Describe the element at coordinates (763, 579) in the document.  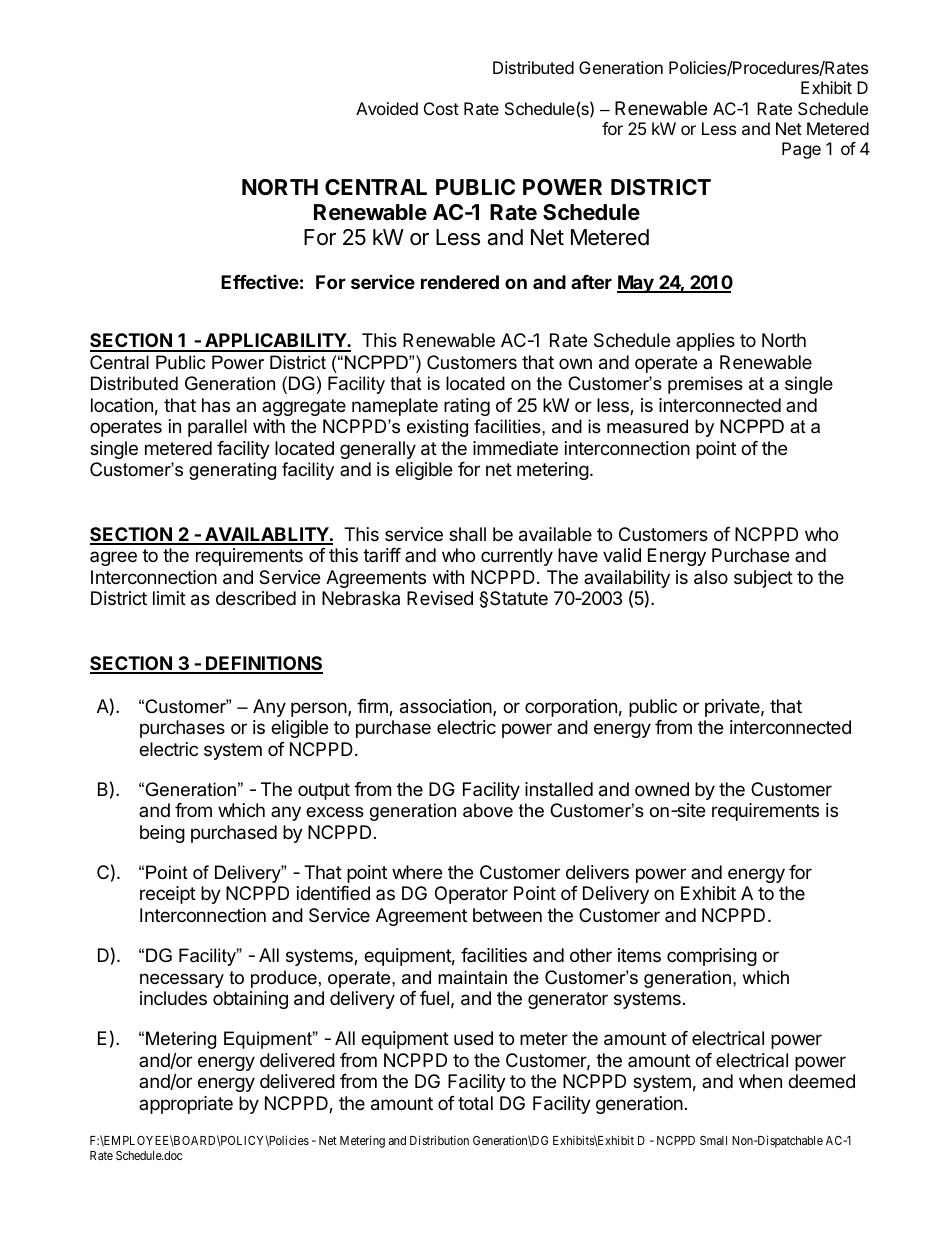
I see `subject` at that location.
